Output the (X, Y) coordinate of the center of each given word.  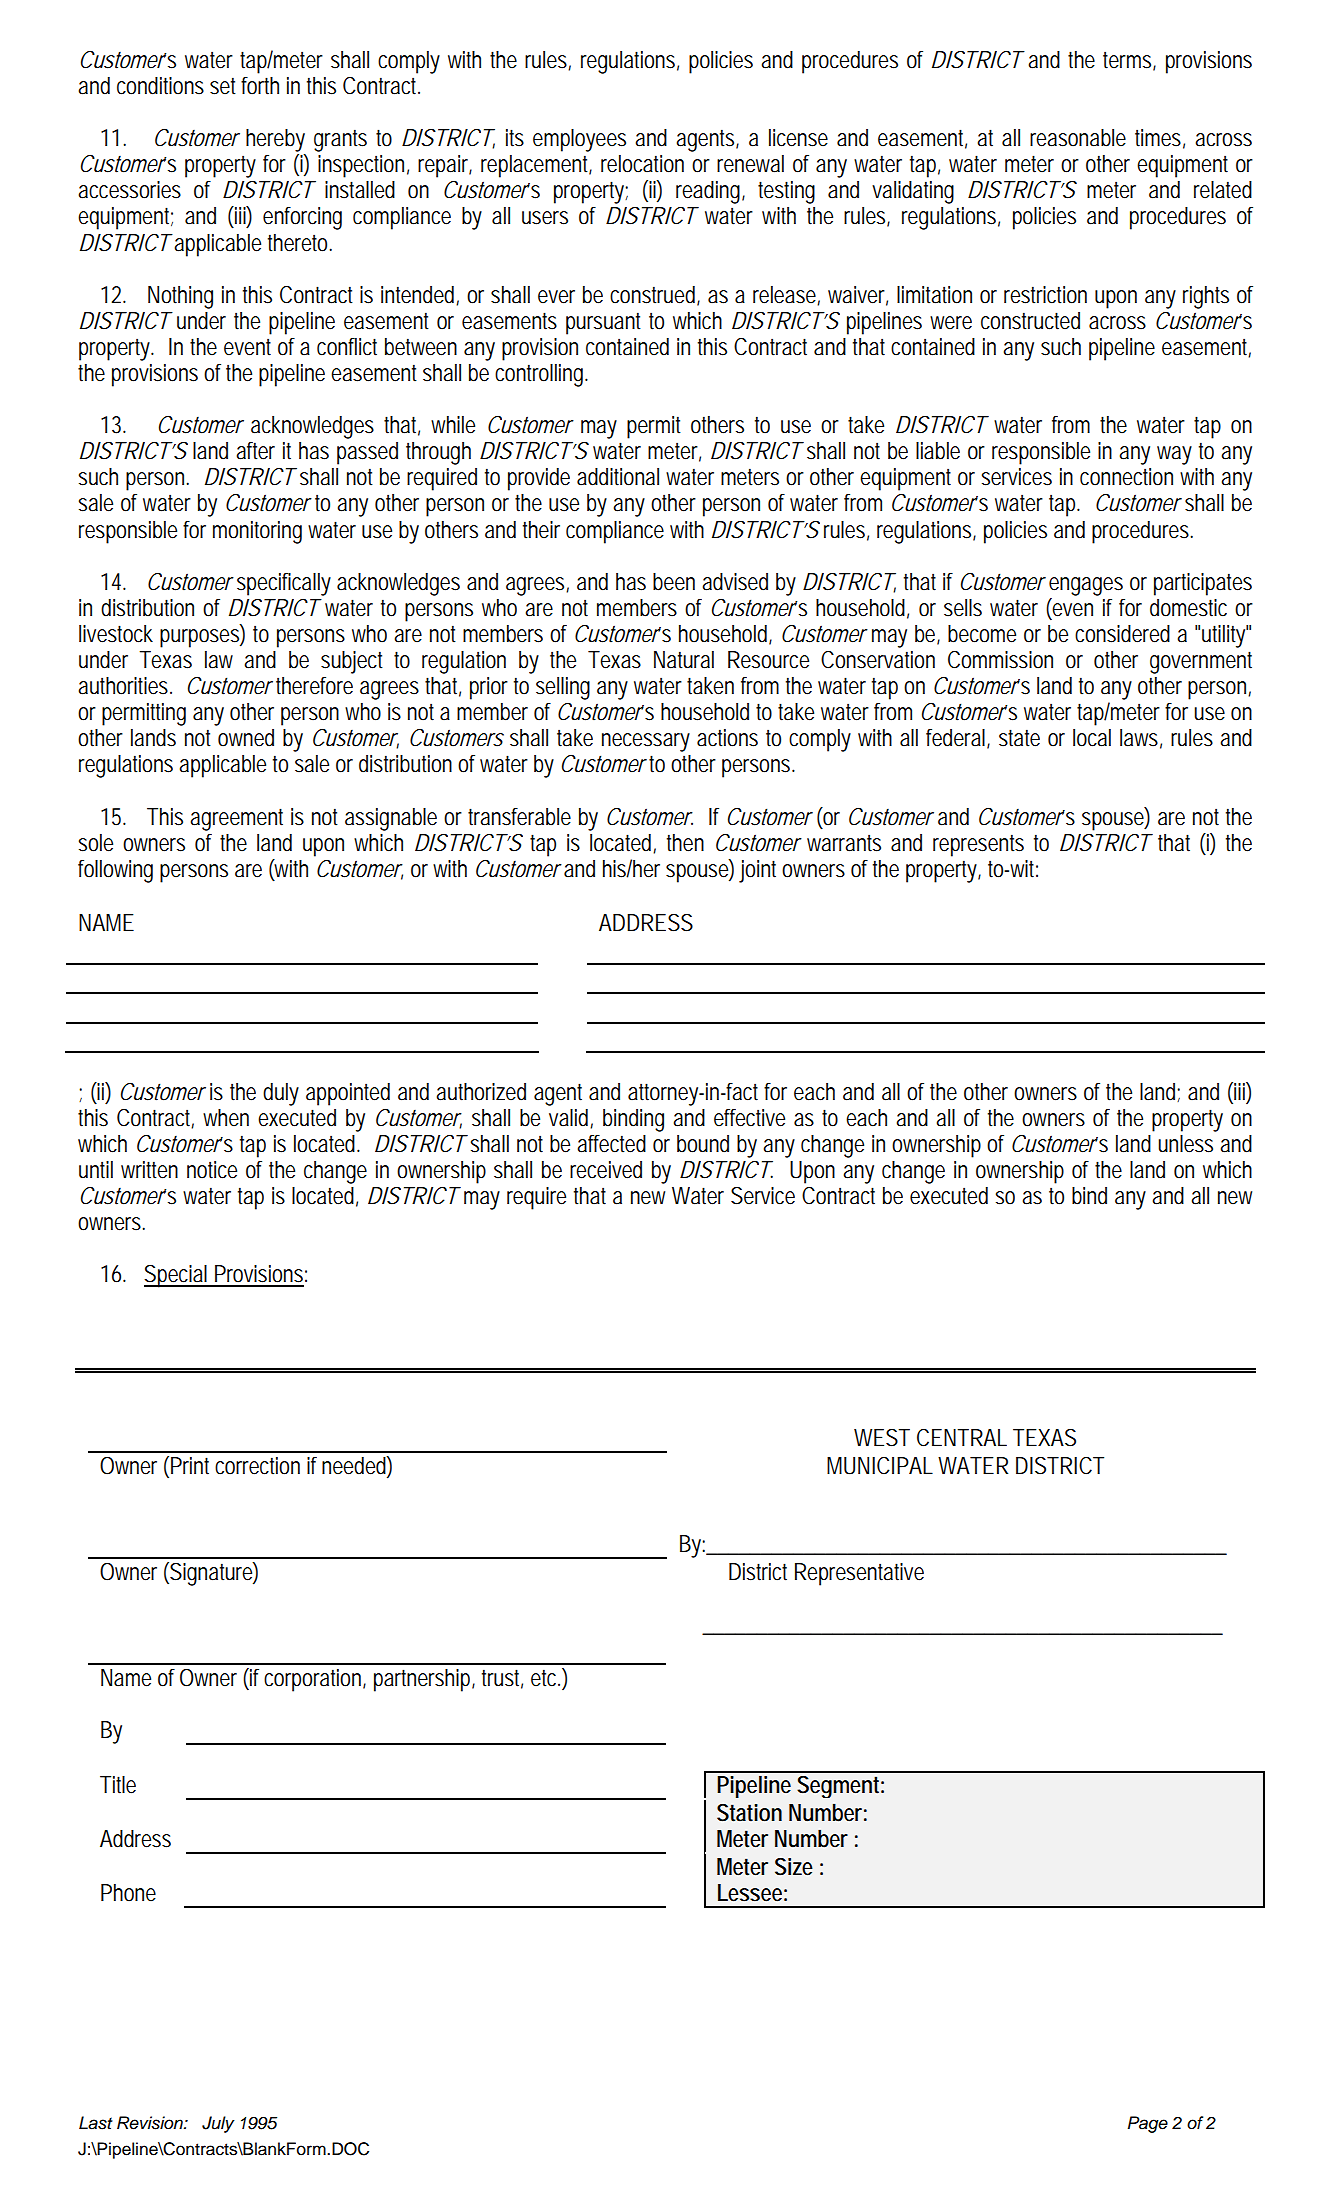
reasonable (1078, 138)
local (1092, 738)
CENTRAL (962, 1437)
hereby (275, 140)
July (218, 2124)
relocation (642, 164)
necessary (646, 742)
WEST (882, 1438)
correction (257, 1466)
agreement (236, 819)
